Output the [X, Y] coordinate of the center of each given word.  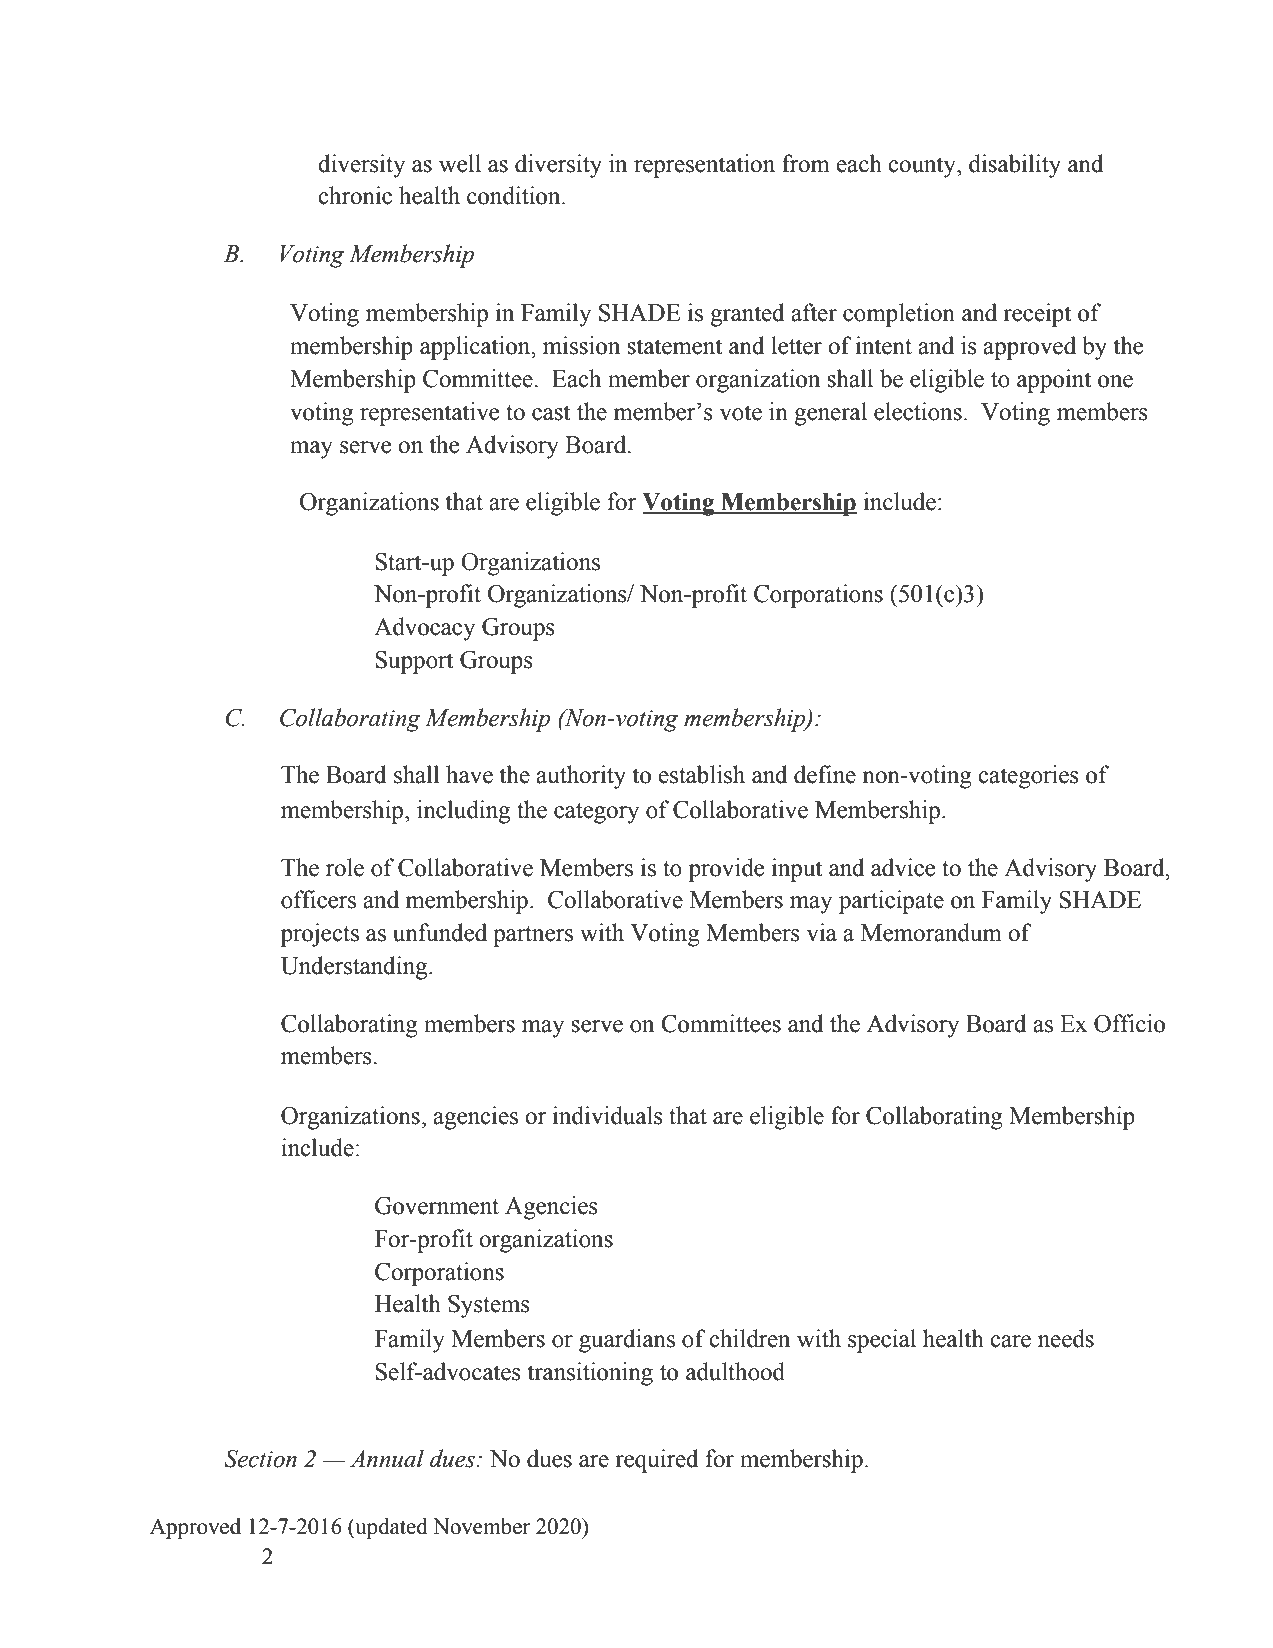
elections [918, 411]
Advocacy [424, 629]
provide [726, 870]
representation [704, 166]
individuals [608, 1115]
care [1010, 1341]
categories [1028, 777]
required [657, 1461]
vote [741, 413]
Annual [387, 1458]
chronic [355, 195]
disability [1015, 166]
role [345, 867]
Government [437, 1206]
